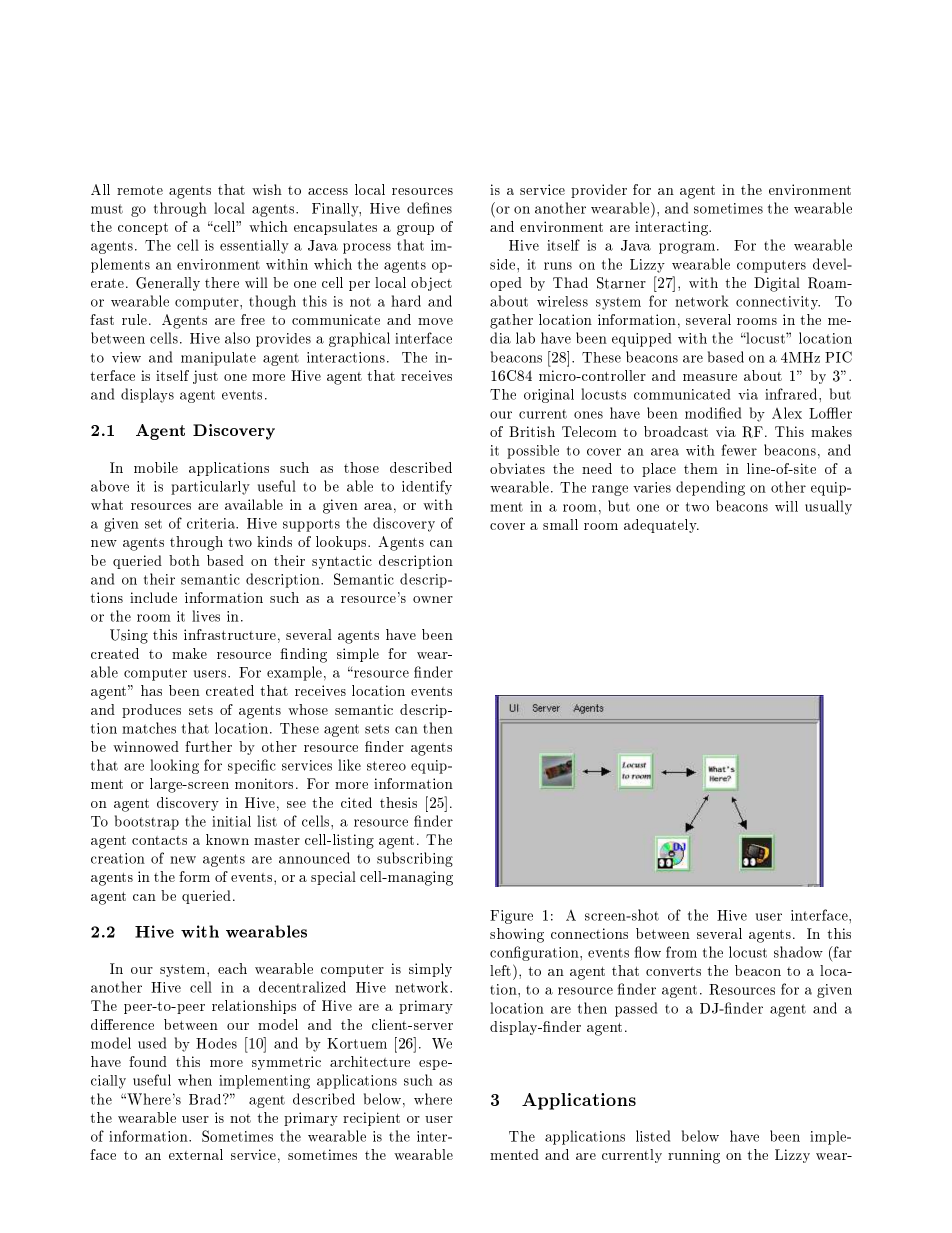 This screenshot has width=952, height=1233. Describe the element at coordinates (661, 526) in the screenshot. I see `adequately` at that location.
